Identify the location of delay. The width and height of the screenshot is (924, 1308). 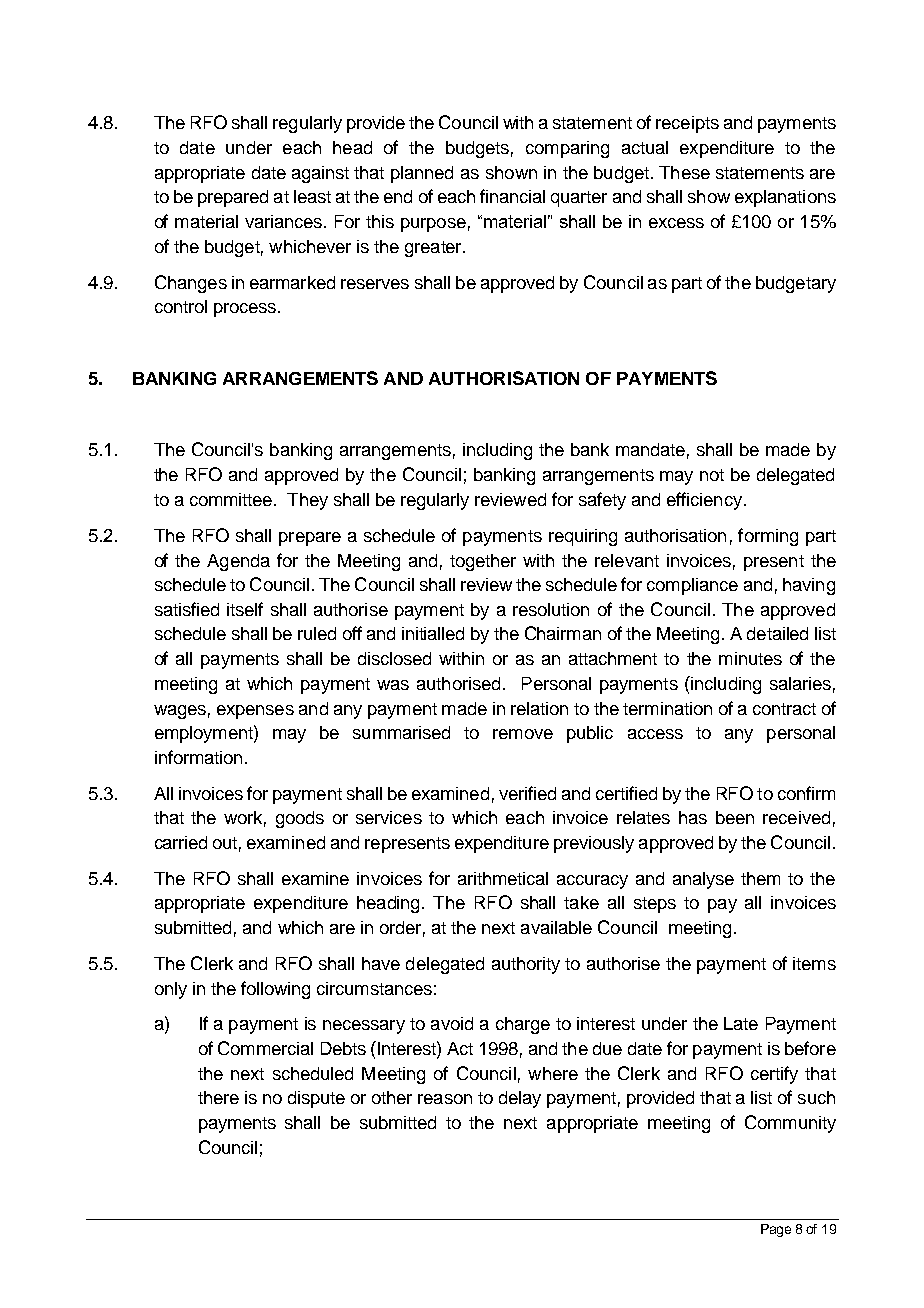
(520, 1099).
